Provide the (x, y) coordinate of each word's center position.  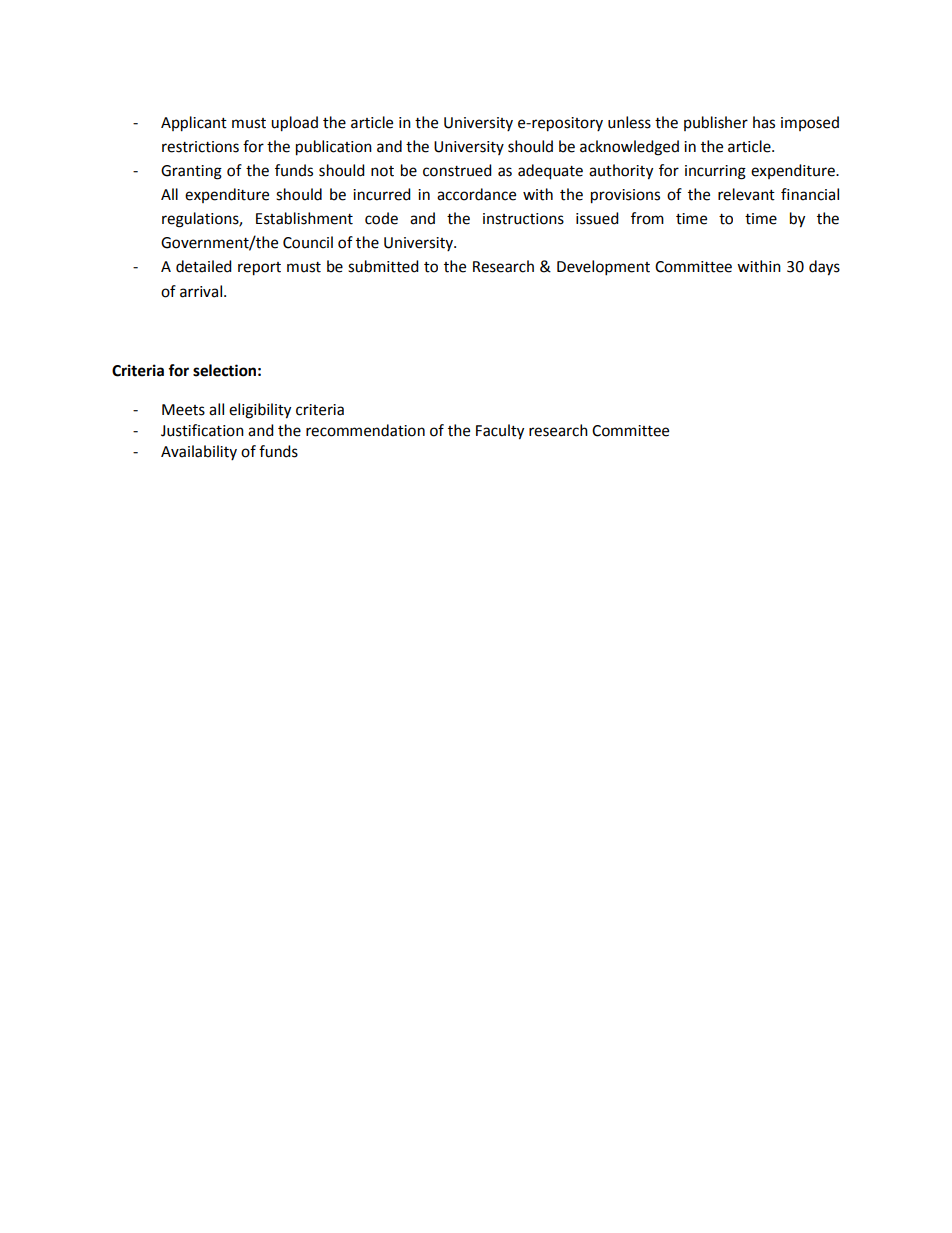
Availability (199, 452)
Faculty (500, 432)
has (764, 122)
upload (294, 124)
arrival (201, 291)
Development (603, 268)
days (824, 268)
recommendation (365, 430)
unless (629, 122)
